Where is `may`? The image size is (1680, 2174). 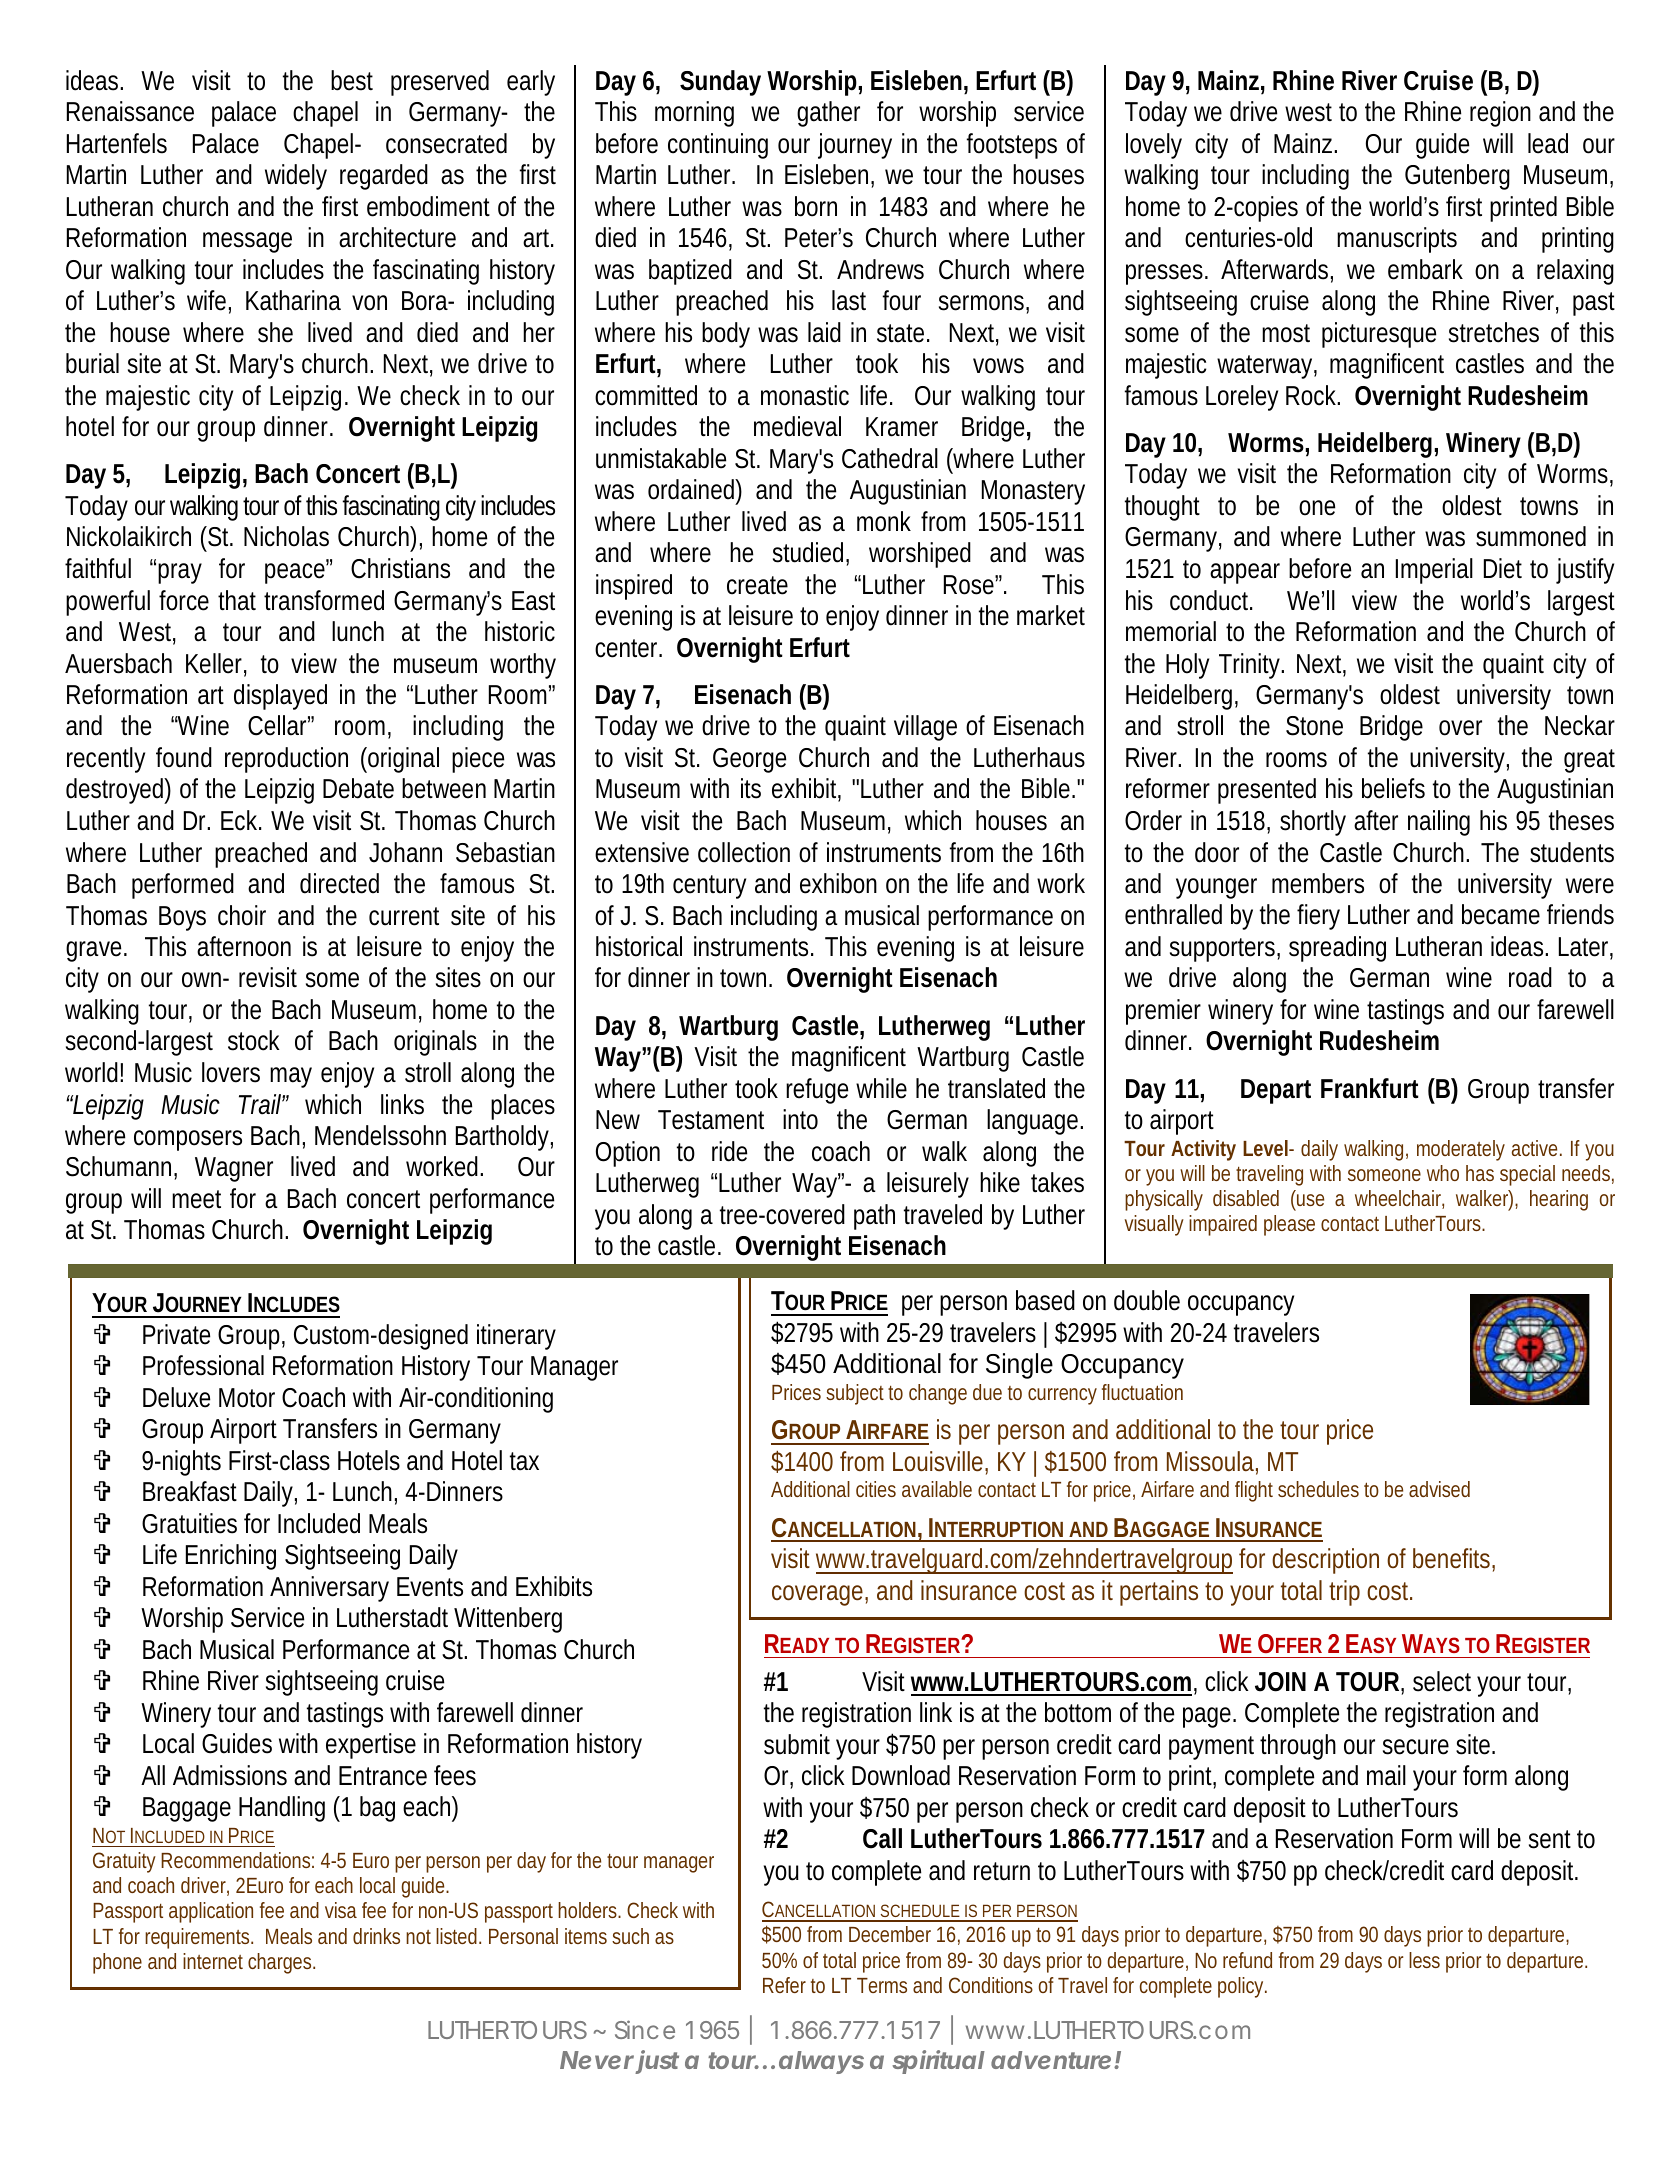 may is located at coordinates (291, 1077).
